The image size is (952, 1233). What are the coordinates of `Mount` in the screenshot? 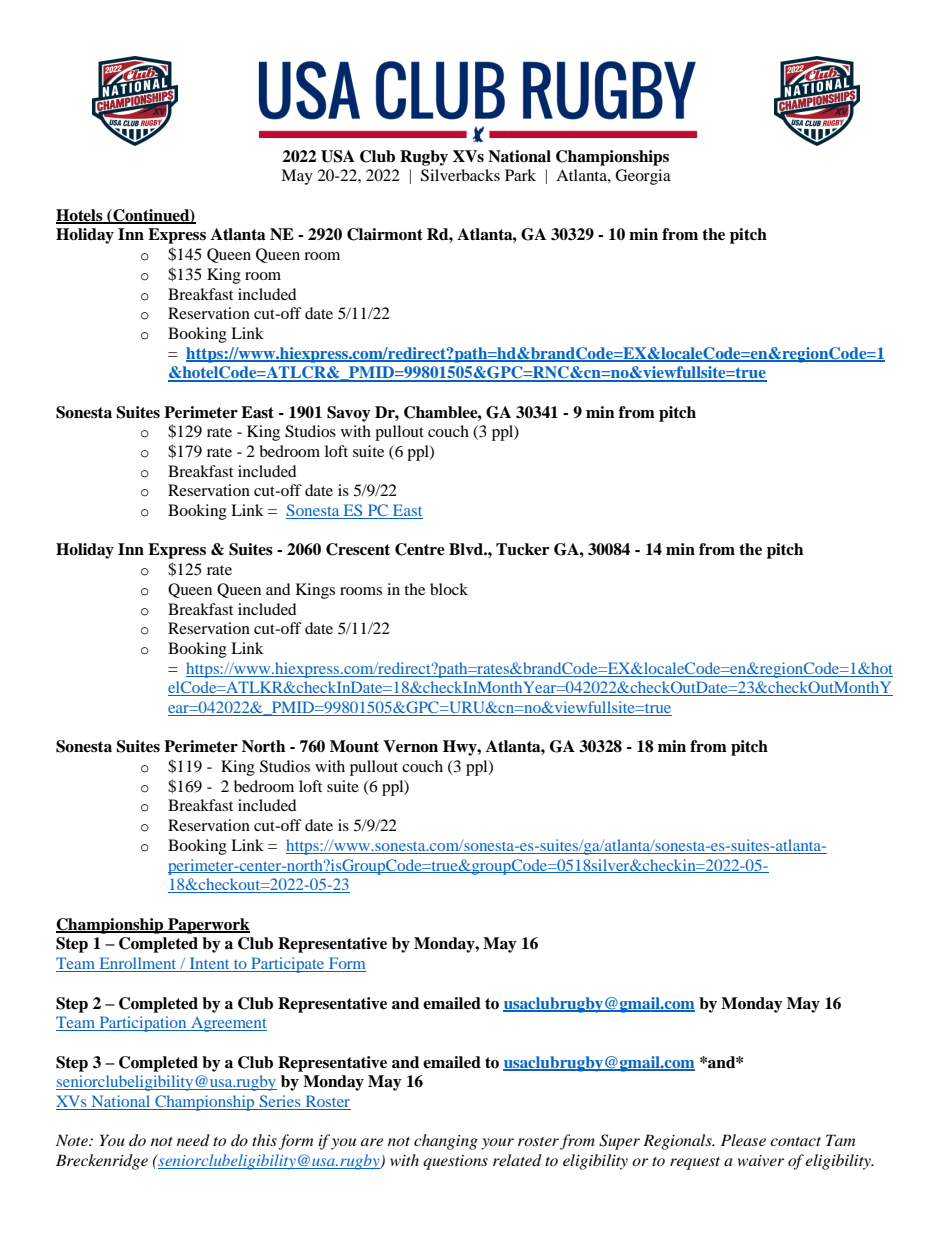 It's located at (354, 746).
